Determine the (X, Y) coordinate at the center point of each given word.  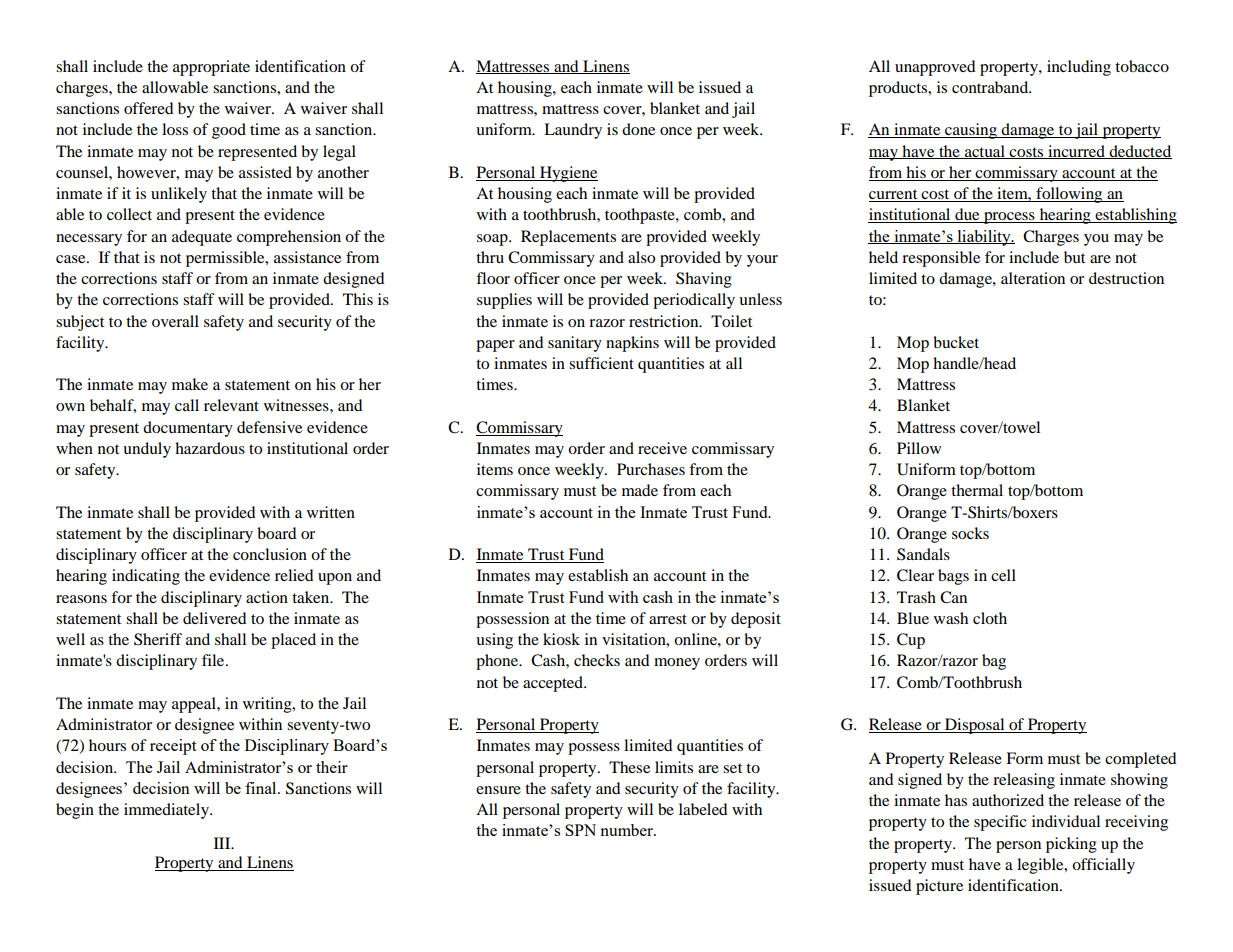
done (638, 129)
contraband (991, 87)
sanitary (575, 344)
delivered (215, 618)
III (223, 843)
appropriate (211, 68)
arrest (668, 619)
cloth (990, 618)
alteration (1033, 278)
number (627, 830)
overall (175, 321)
